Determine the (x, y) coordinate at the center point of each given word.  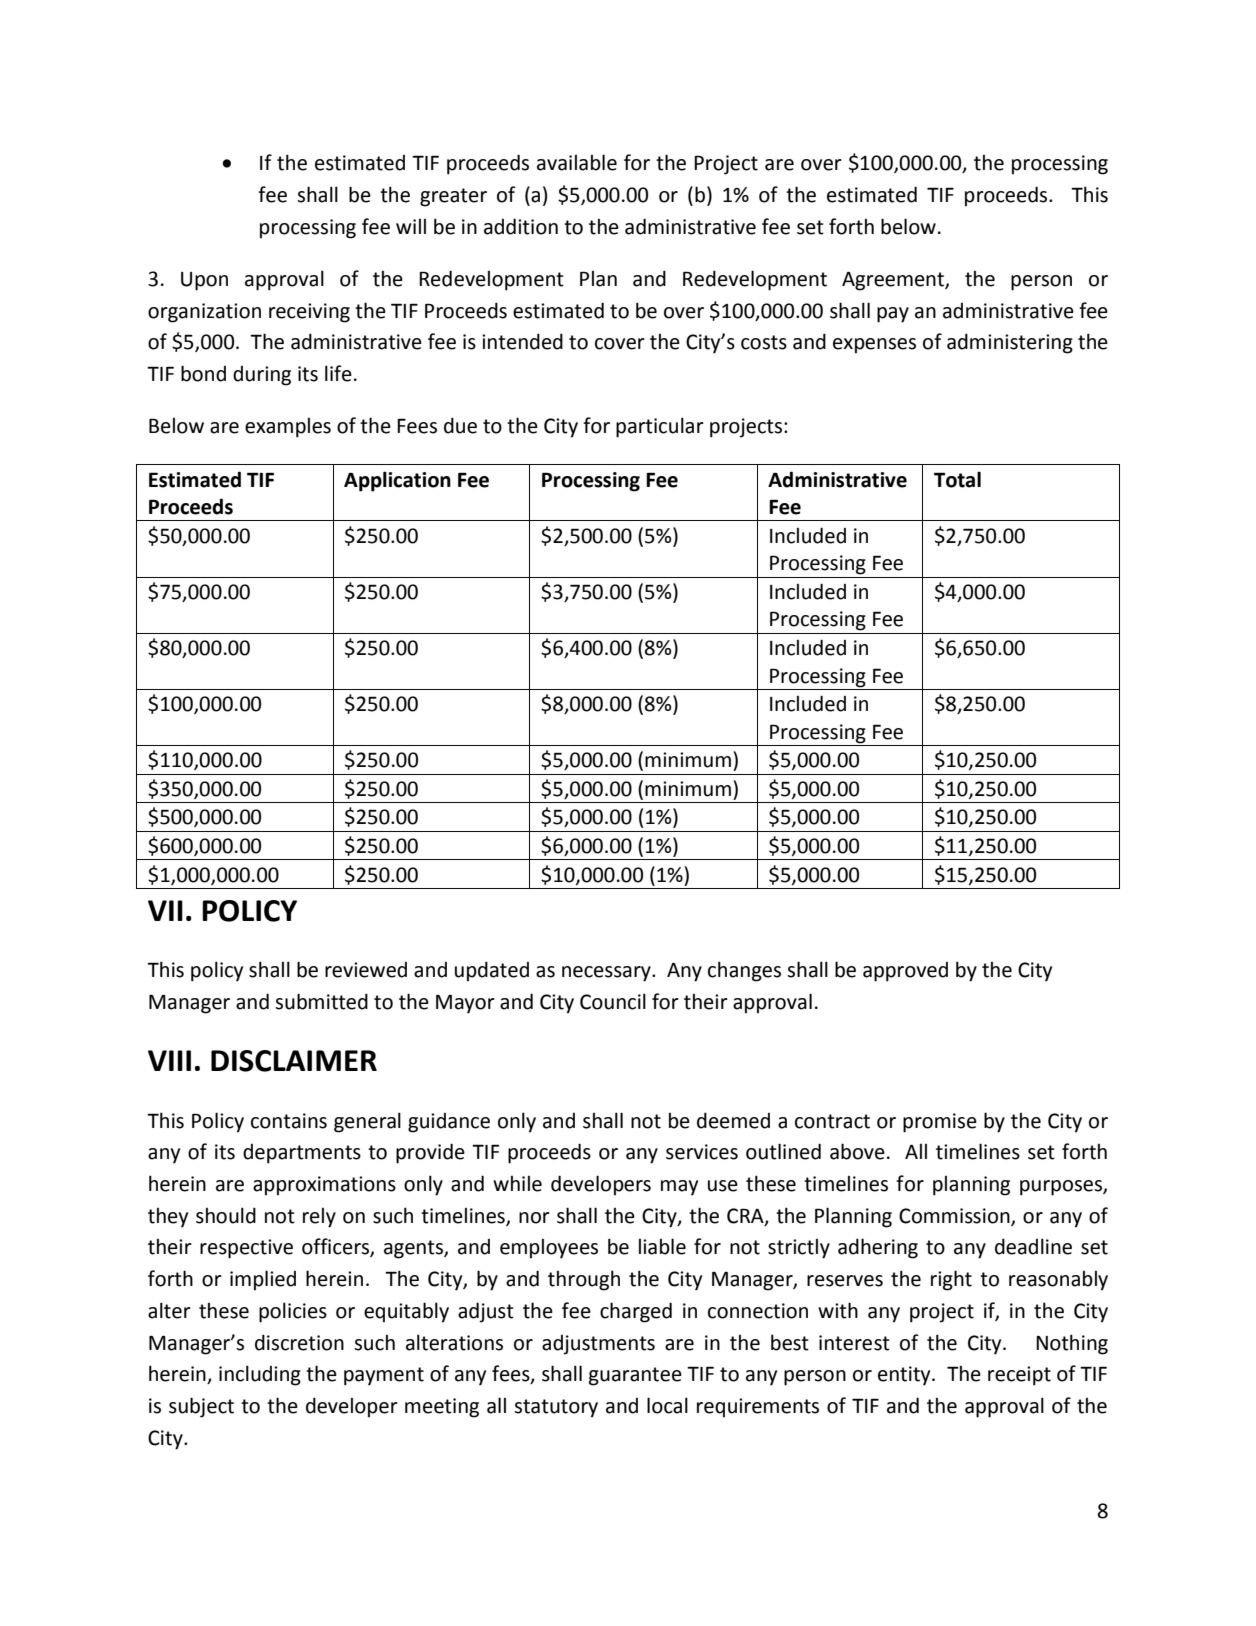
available (577, 162)
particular (660, 427)
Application (397, 481)
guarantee (635, 1376)
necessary (607, 974)
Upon (204, 281)
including (260, 1375)
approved (905, 972)
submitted (321, 1001)
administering (1010, 343)
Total (957, 479)
